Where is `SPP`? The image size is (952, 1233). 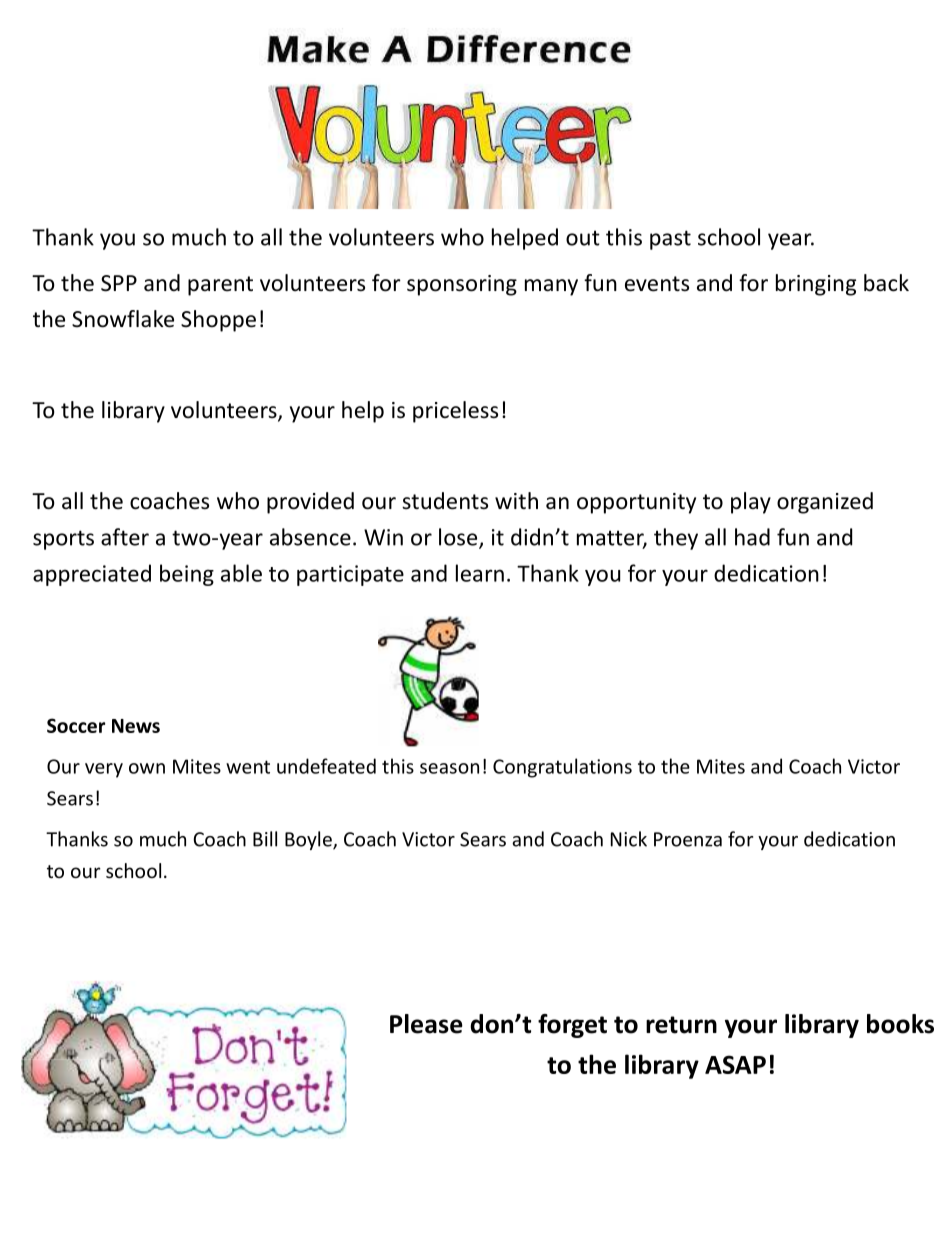
SPP is located at coordinates (119, 283).
